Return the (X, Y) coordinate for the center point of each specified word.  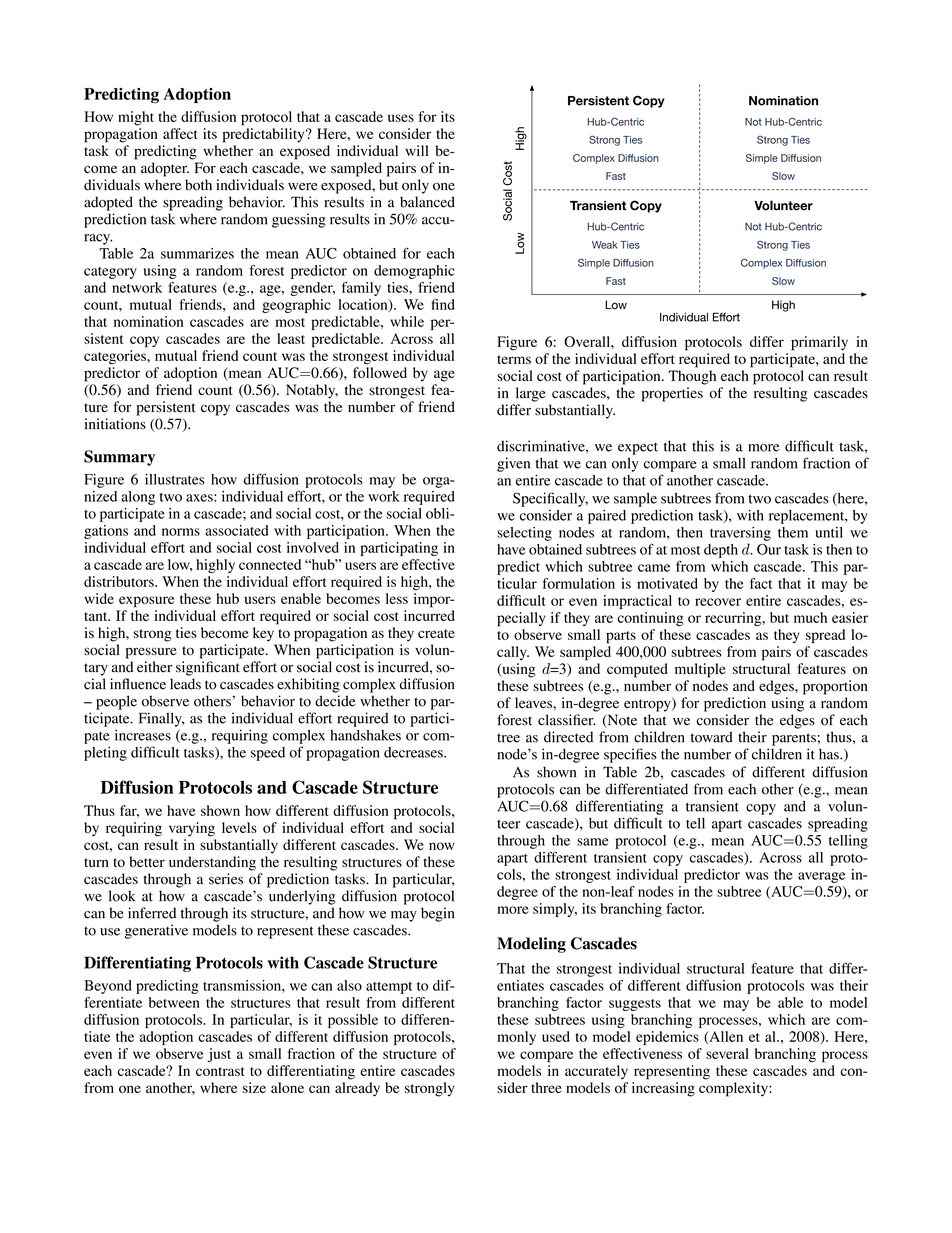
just (219, 1055)
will (417, 150)
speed (268, 754)
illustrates (174, 479)
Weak (605, 245)
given (513, 464)
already (357, 1089)
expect (638, 448)
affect (180, 133)
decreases (414, 752)
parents (794, 739)
